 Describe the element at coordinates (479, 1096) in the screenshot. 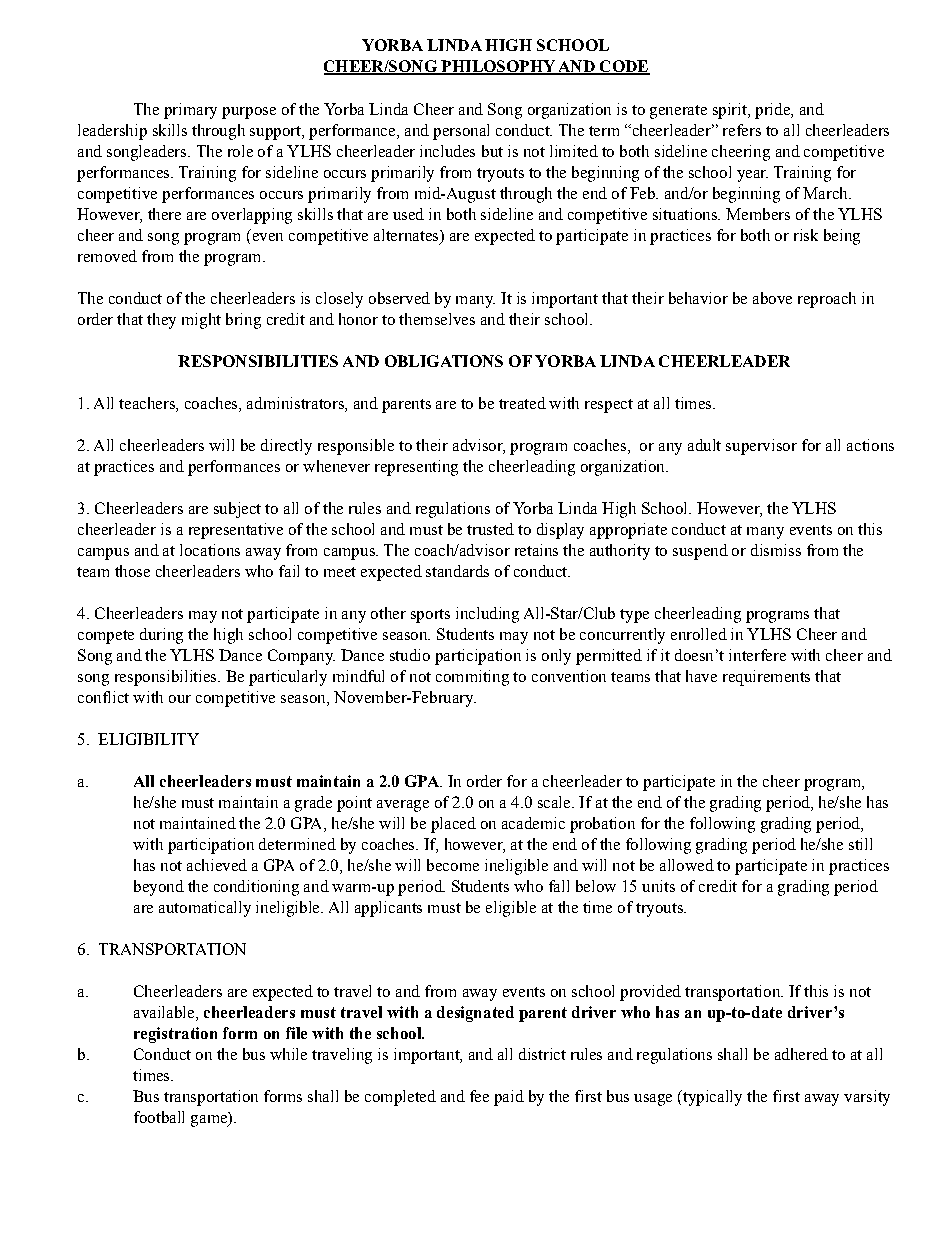

I see `fee` at that location.
